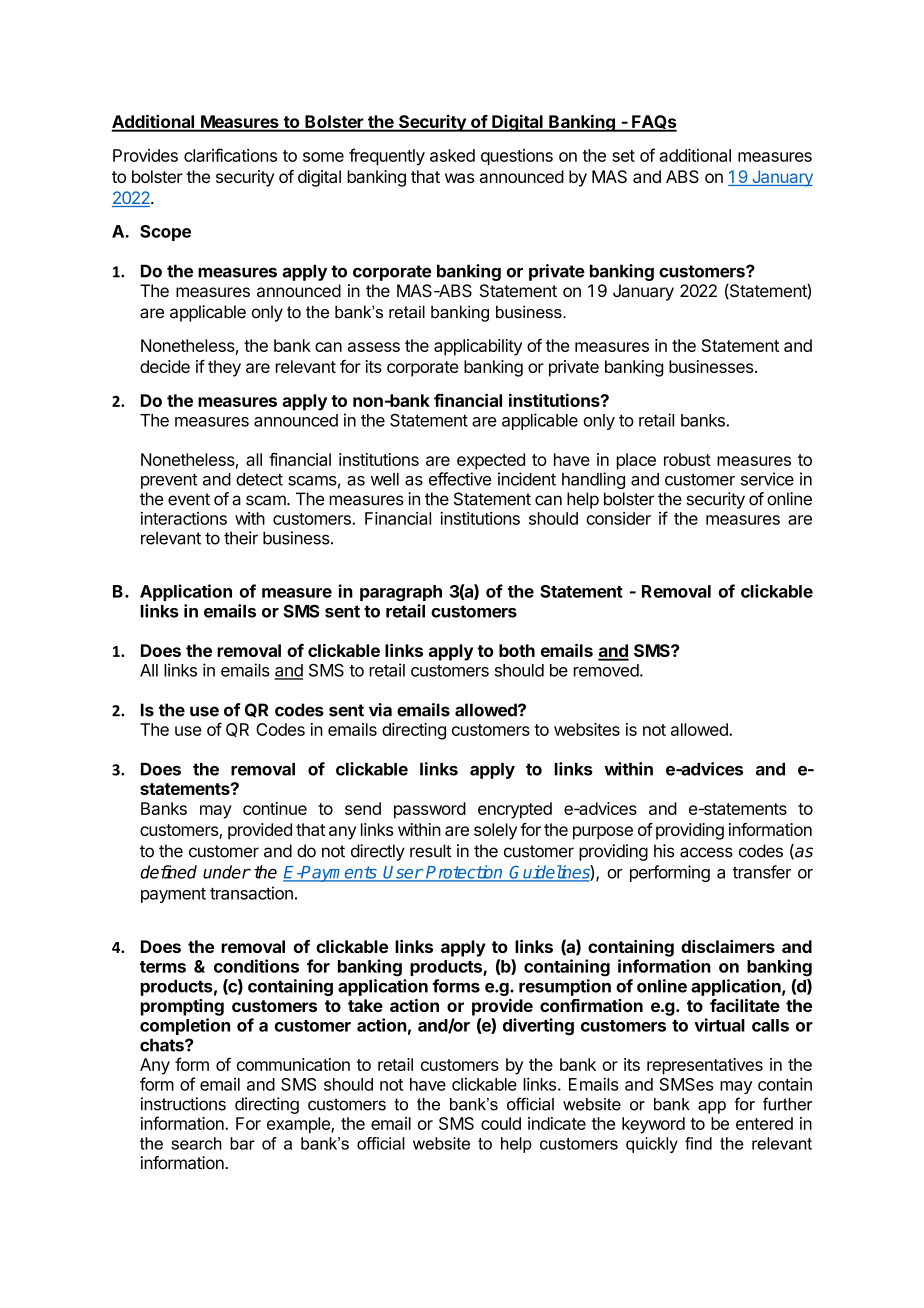  I want to click on could, so click(501, 1123).
